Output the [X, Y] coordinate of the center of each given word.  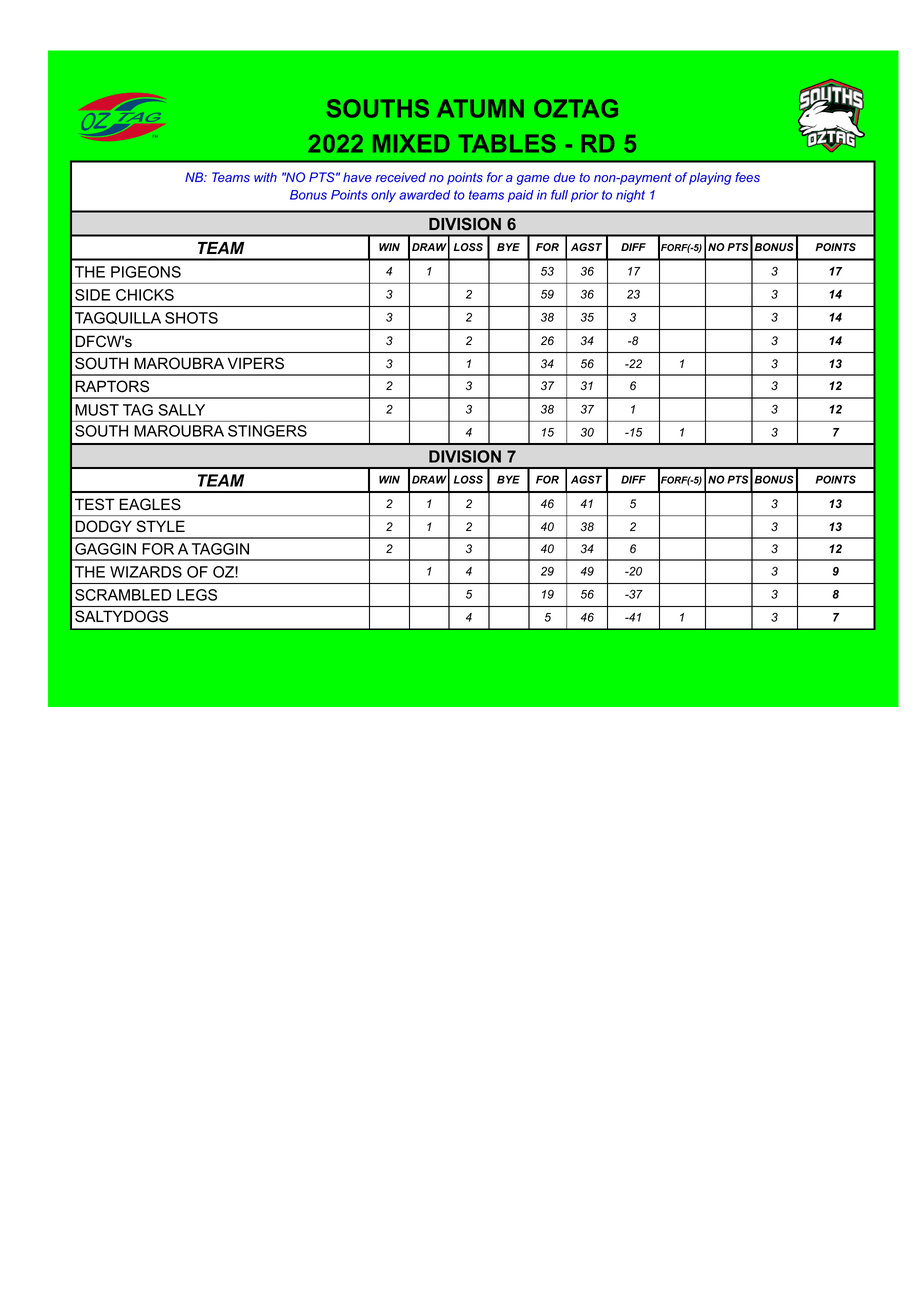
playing [710, 178]
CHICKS [145, 295]
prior [585, 196]
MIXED [411, 143]
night [630, 196]
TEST [95, 504]
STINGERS [267, 431]
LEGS [197, 595]
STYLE [161, 526]
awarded [424, 195]
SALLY [181, 410]
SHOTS [191, 318]
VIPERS [256, 363]
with [265, 177]
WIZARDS [146, 572]
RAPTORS [112, 386]
